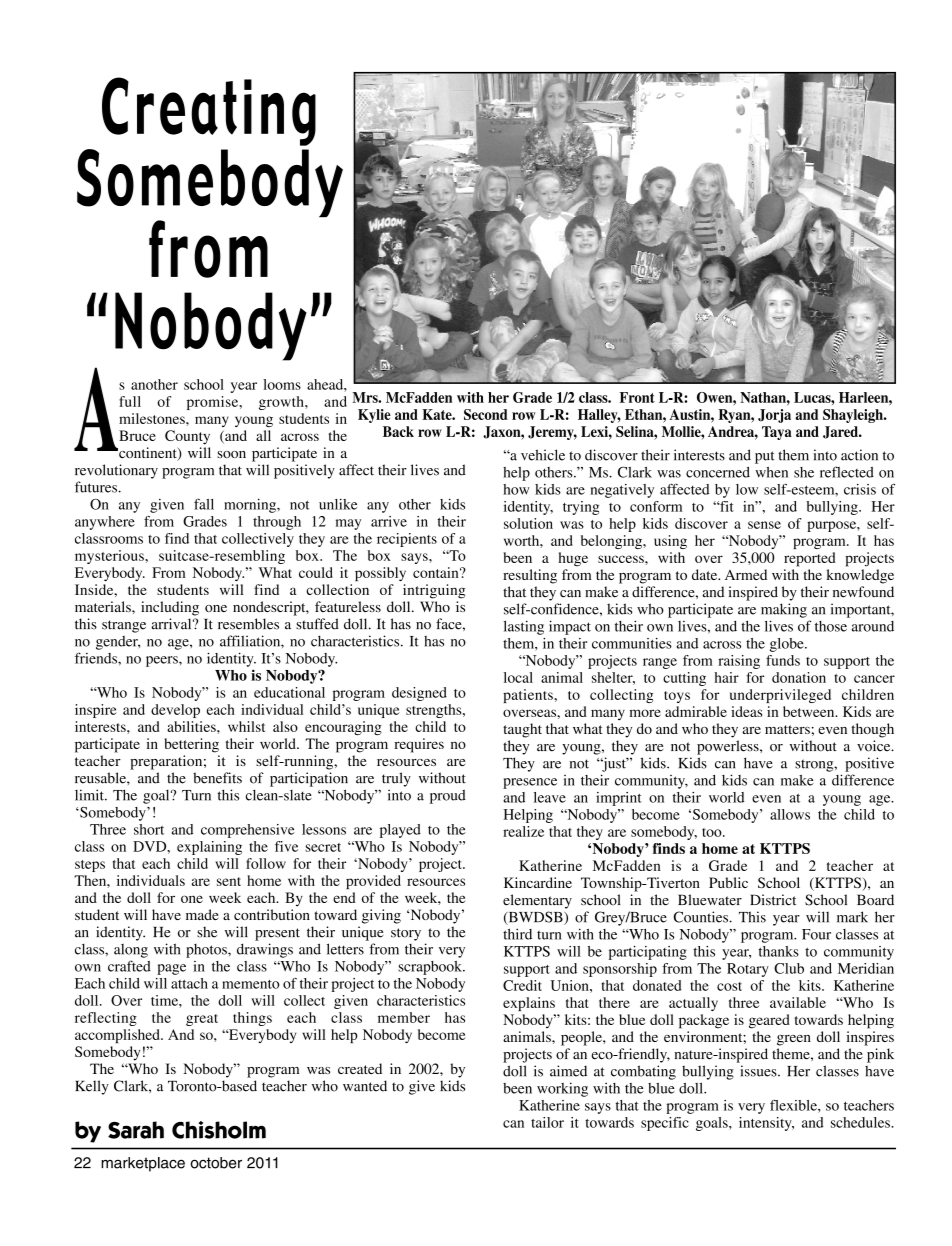 The height and width of the screenshot is (1246, 952). What do you see at coordinates (547, 1122) in the screenshot?
I see `tailor` at bounding box center [547, 1122].
